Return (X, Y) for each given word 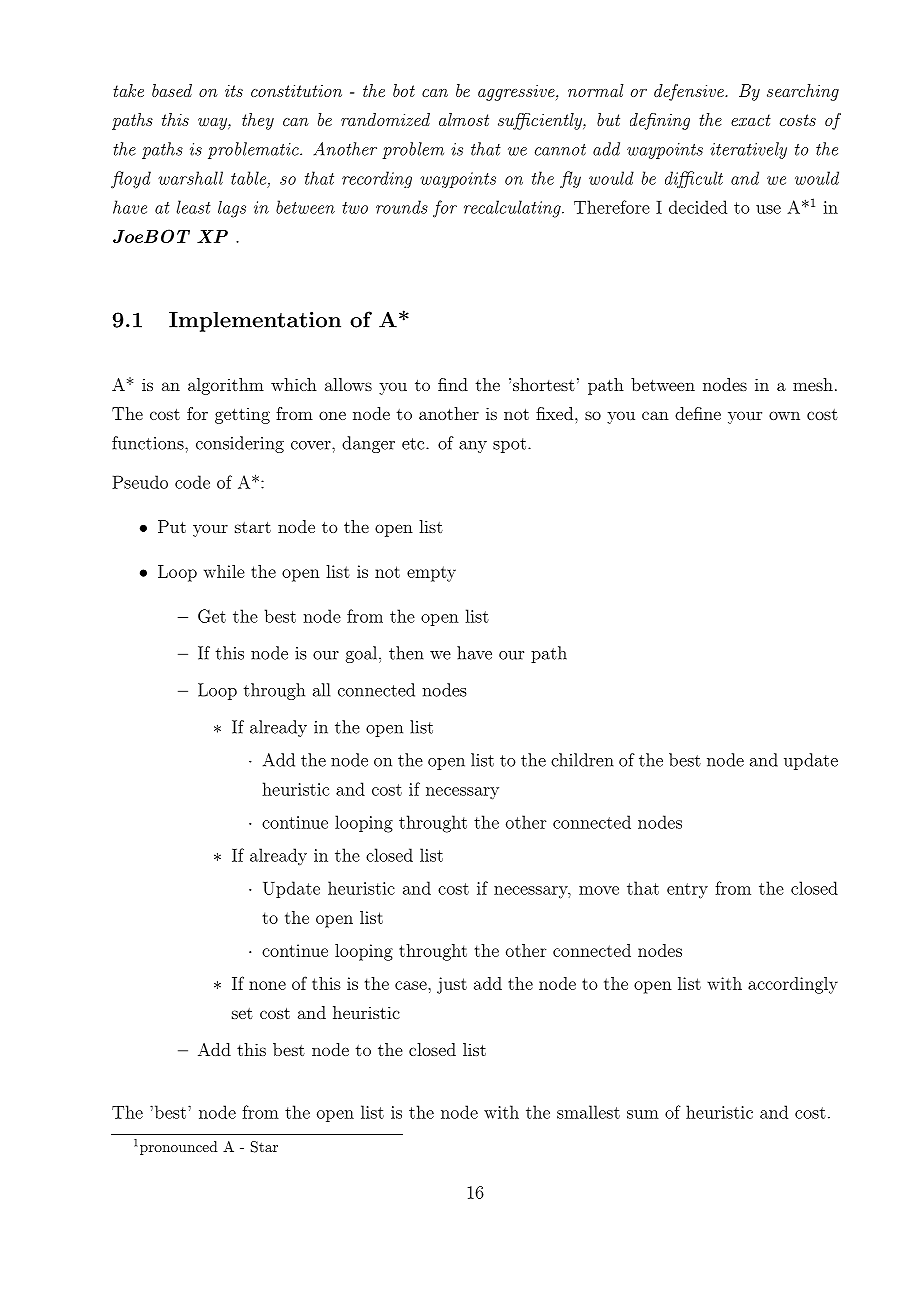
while (224, 571)
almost (464, 119)
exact (751, 120)
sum (643, 1114)
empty (431, 574)
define (698, 413)
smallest (588, 1112)
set (242, 1013)
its (234, 91)
